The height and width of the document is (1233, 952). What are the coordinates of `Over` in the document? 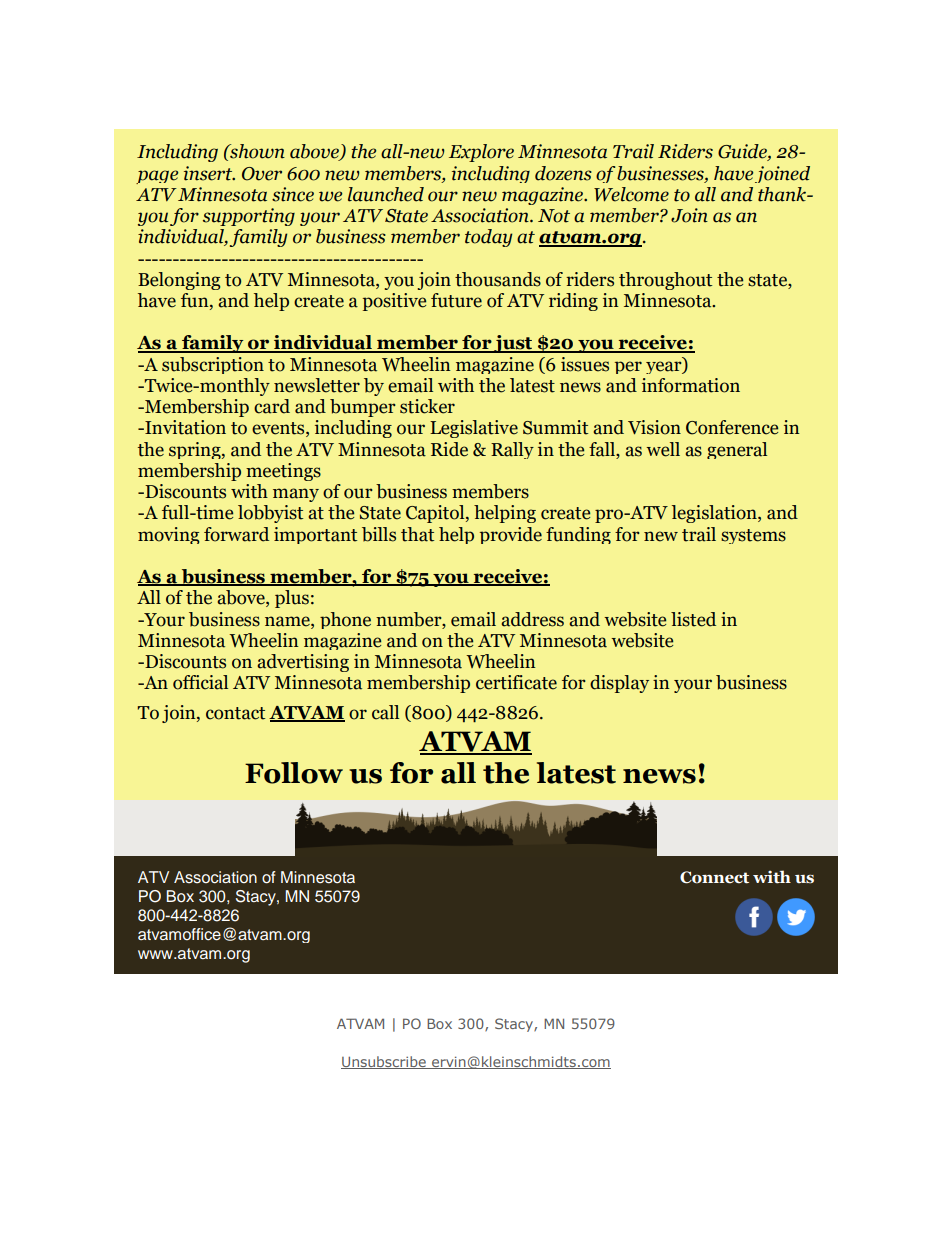 It's located at (262, 174).
